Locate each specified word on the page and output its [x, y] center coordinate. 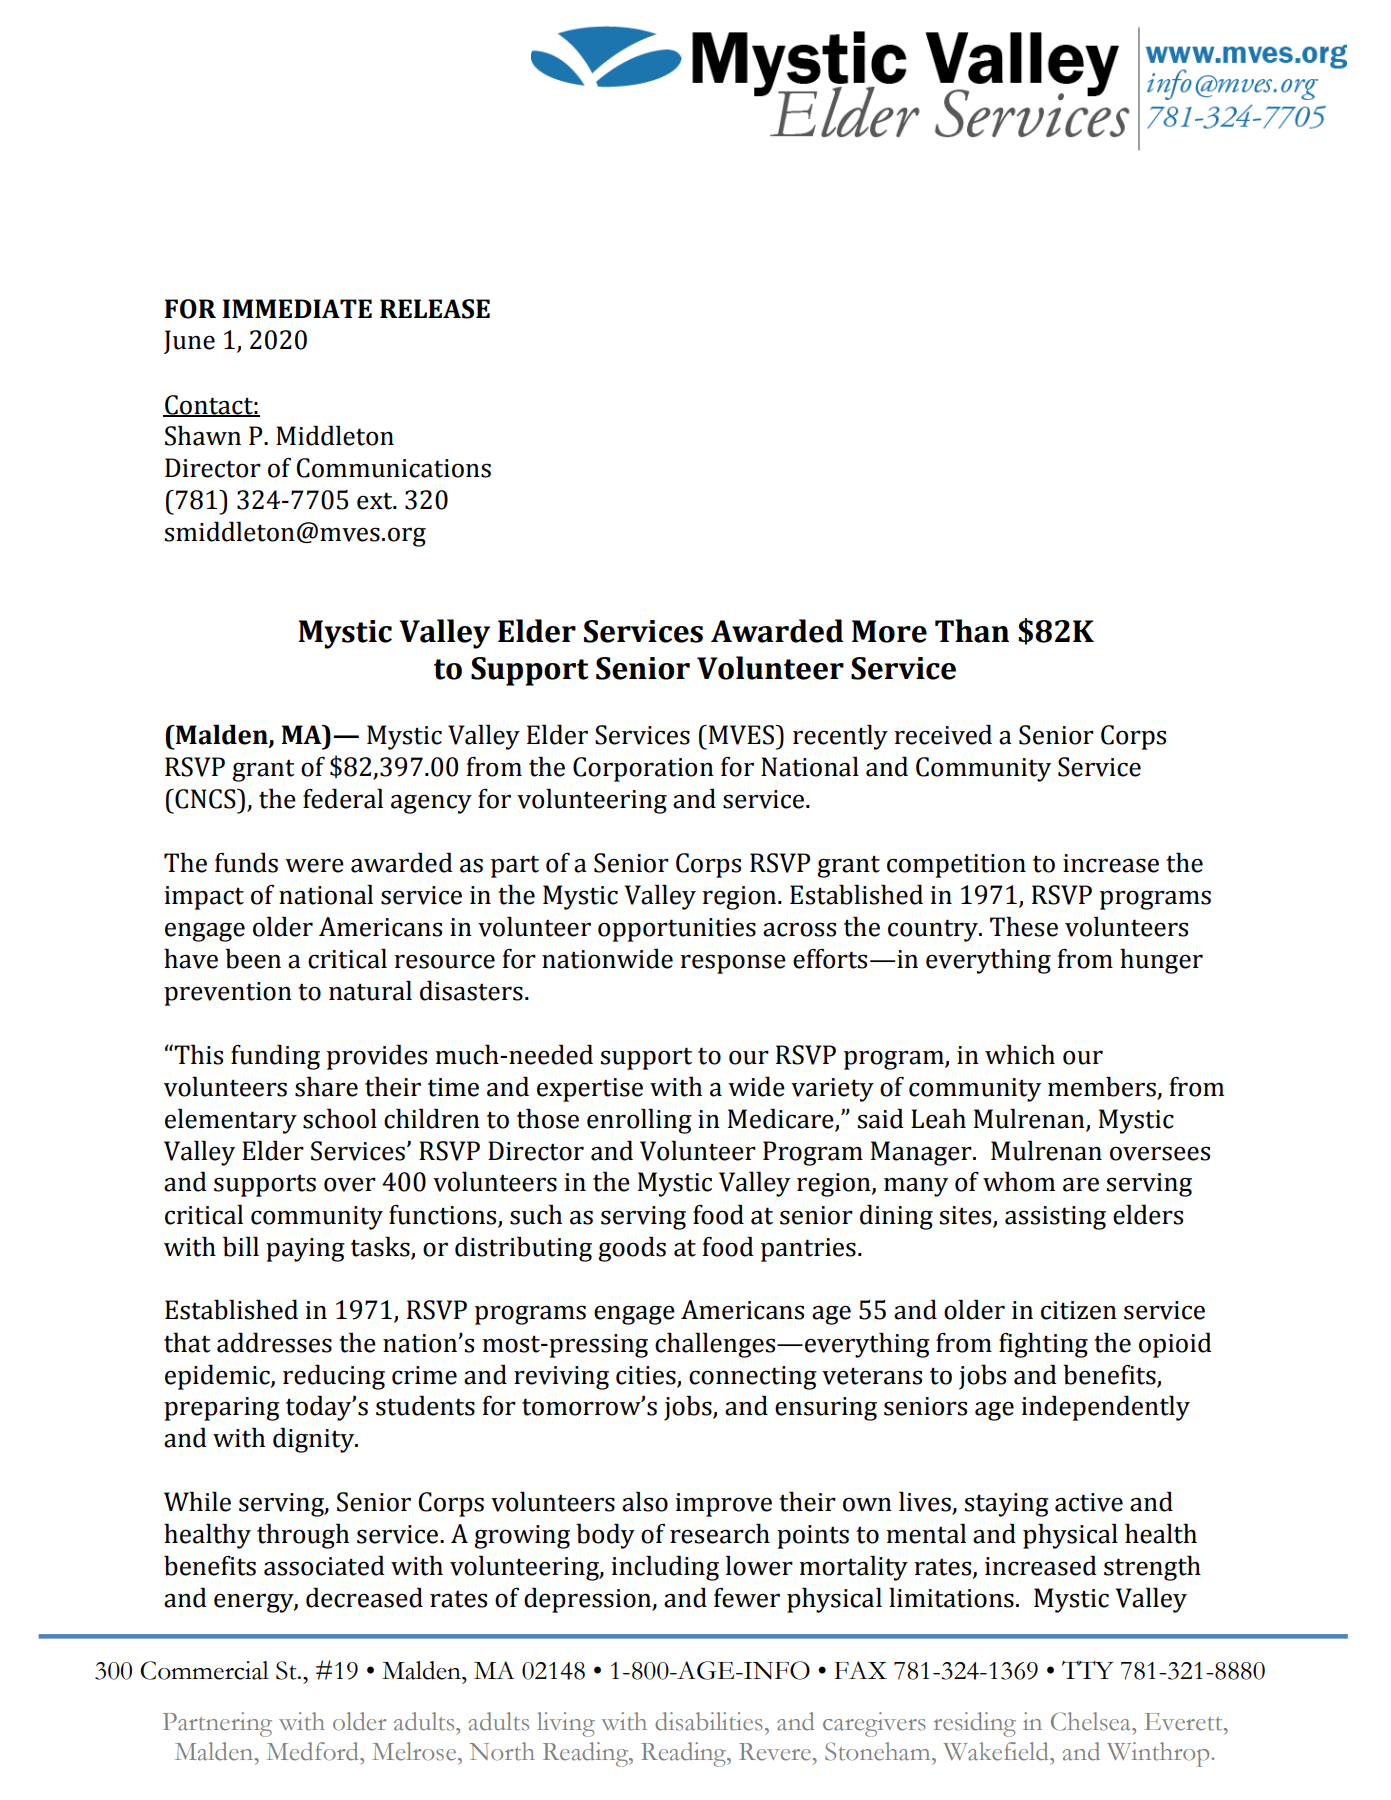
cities [646, 1375]
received [943, 734]
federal [343, 798]
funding [275, 1057]
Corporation [643, 769]
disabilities [709, 1721]
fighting [1043, 1345]
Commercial [204, 1670]
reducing [334, 1377]
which [1020, 1054]
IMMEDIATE [297, 308]
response [733, 964]
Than [972, 631]
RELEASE [435, 309]
